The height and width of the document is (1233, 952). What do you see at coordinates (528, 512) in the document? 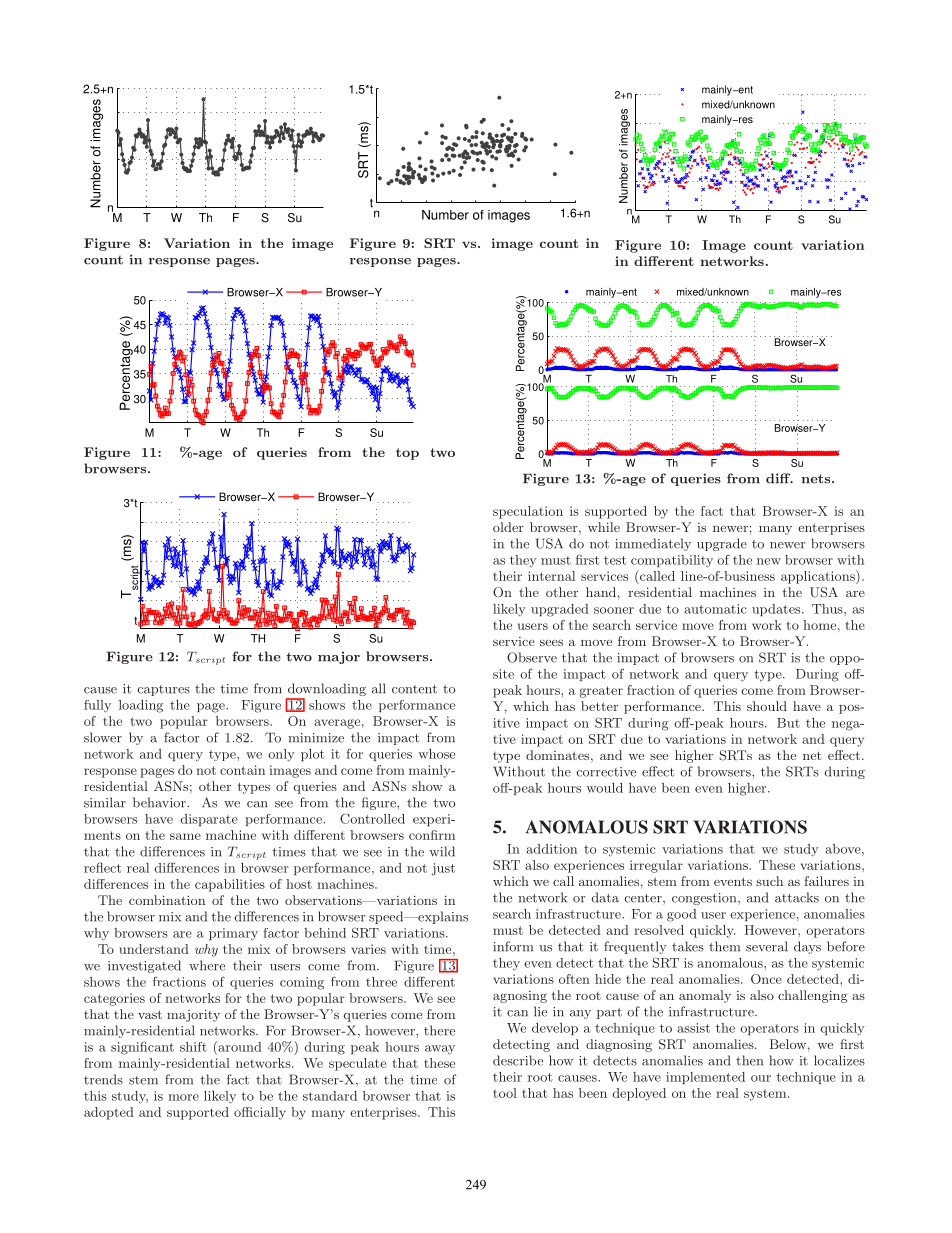
I see `speculation` at bounding box center [528, 512].
